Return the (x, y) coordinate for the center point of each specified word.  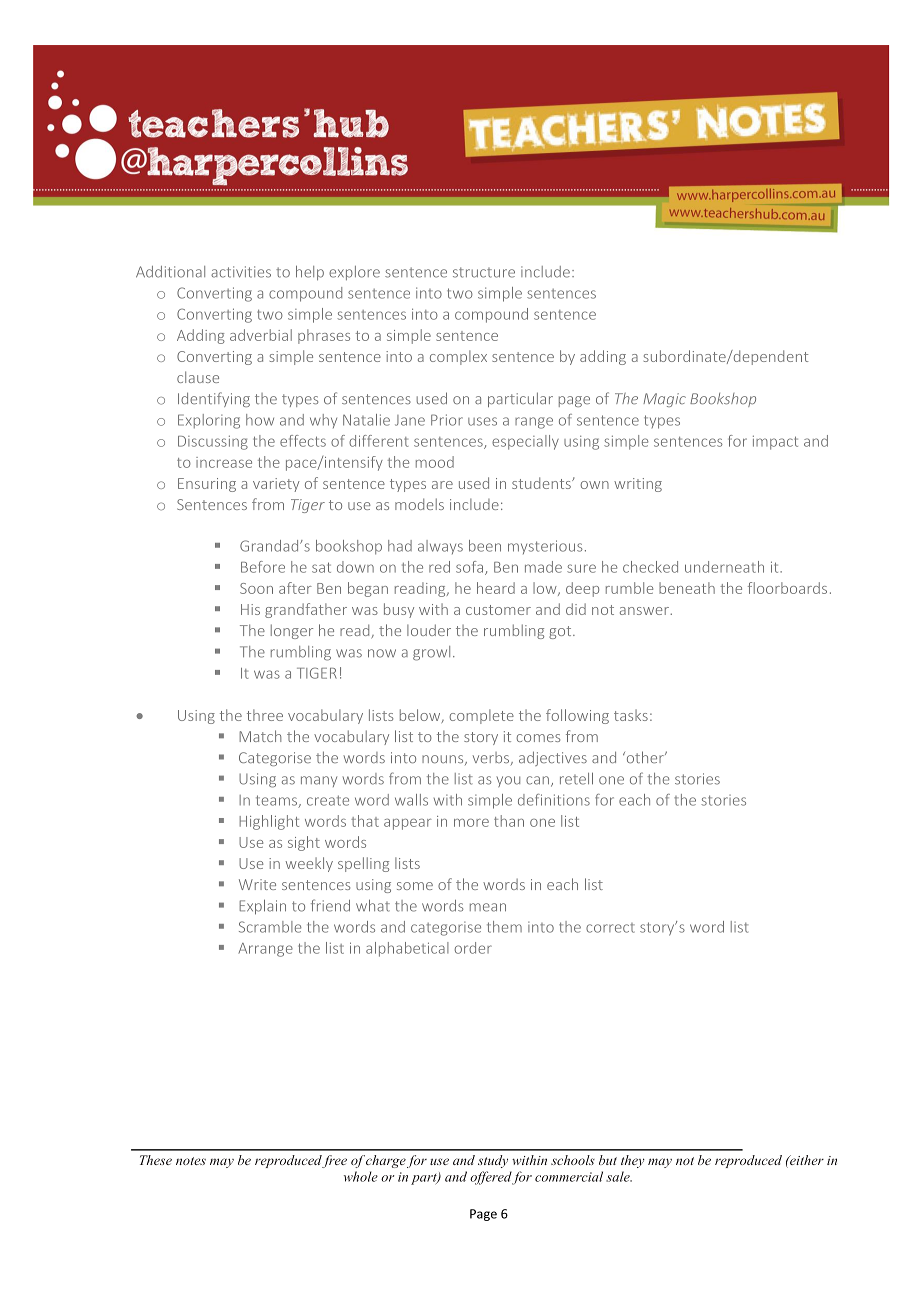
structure (484, 272)
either (806, 1160)
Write (257, 884)
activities (241, 272)
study (493, 1161)
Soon (256, 588)
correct (610, 928)
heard (496, 588)
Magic (664, 400)
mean (488, 907)
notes (191, 1161)
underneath (724, 567)
